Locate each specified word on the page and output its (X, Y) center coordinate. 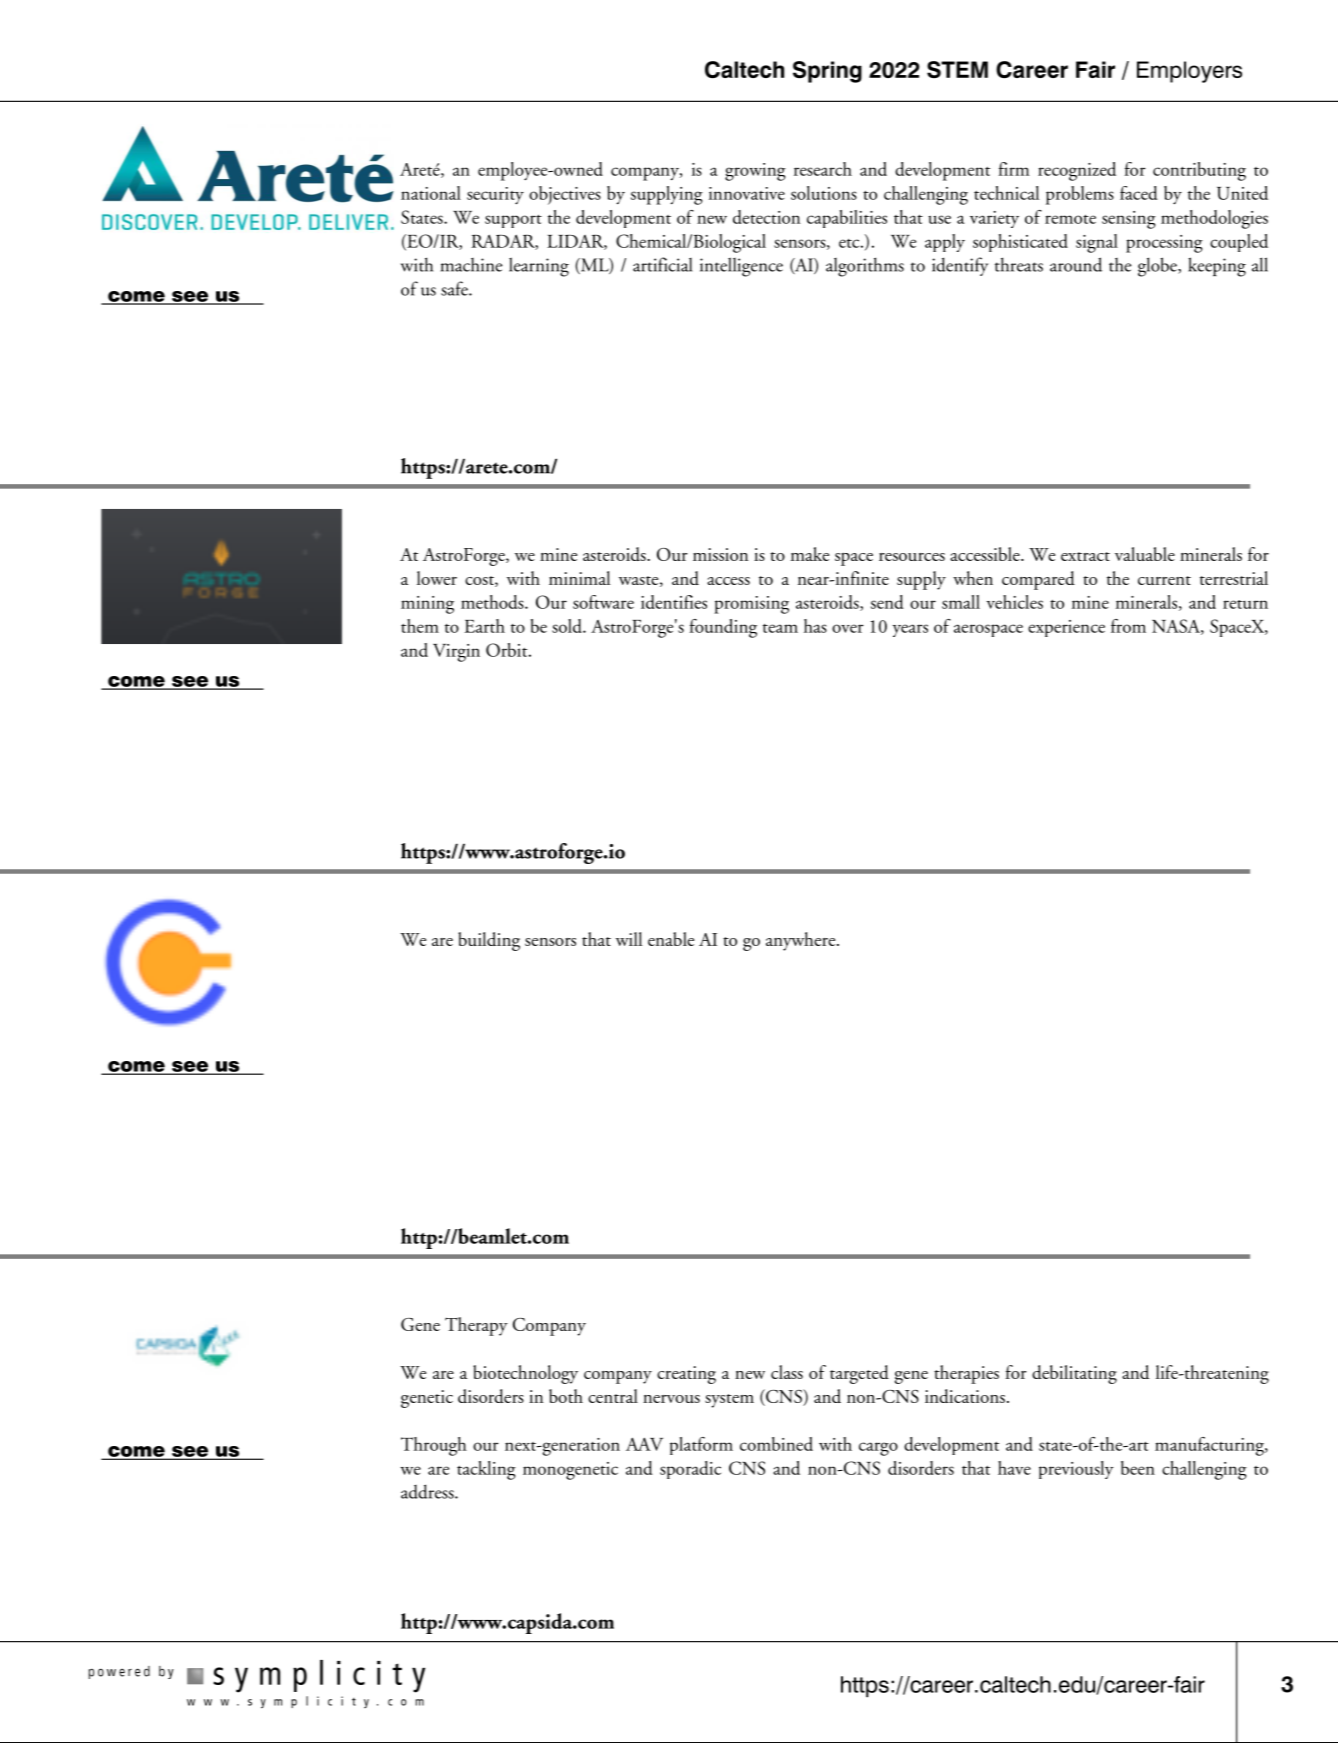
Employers (1189, 72)
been (1138, 1468)
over (848, 628)
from (1128, 626)
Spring (827, 72)
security (495, 195)
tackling (486, 1470)
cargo (878, 1449)
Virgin (456, 653)
